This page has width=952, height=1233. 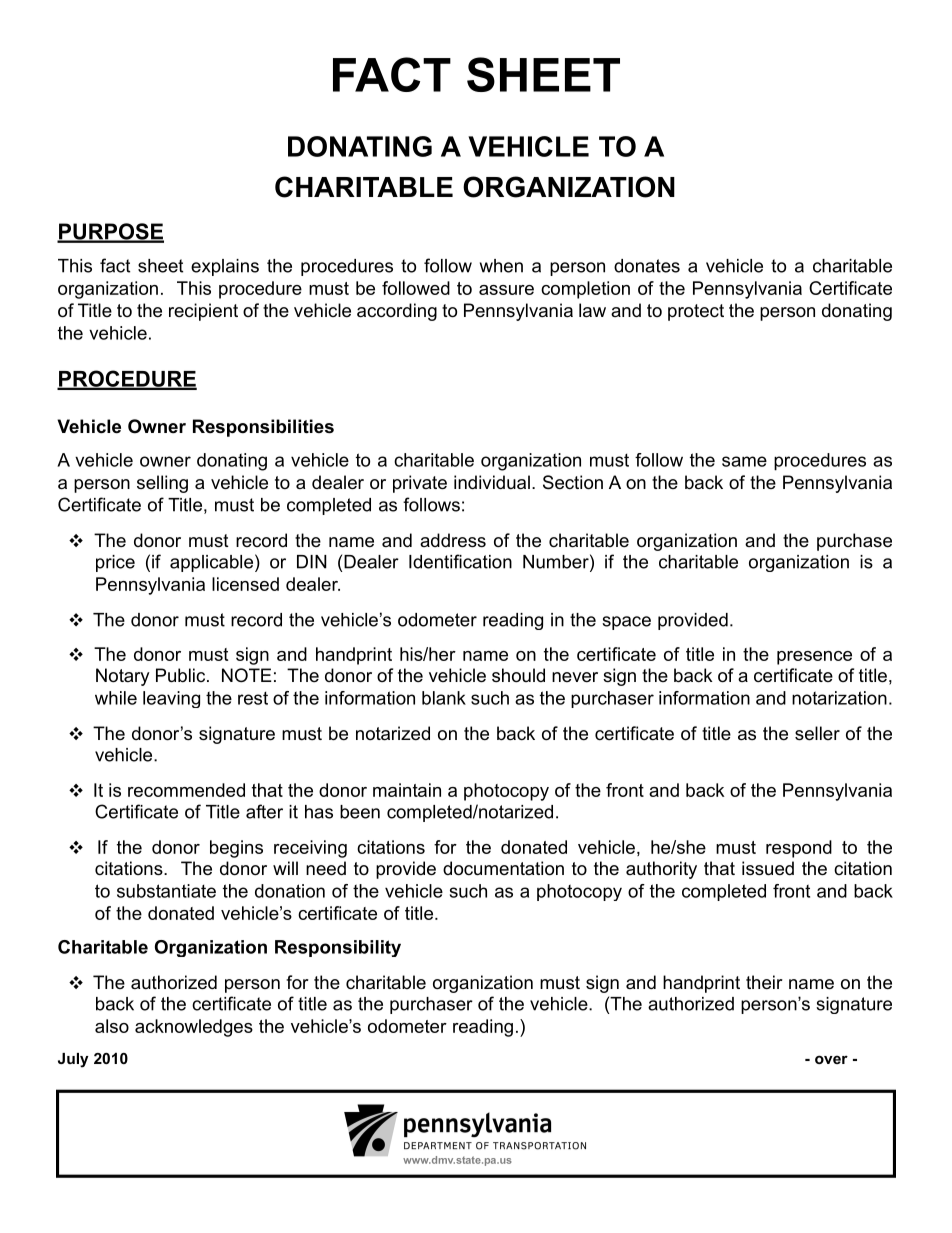 What do you see at coordinates (744, 461) in the page?
I see `same` at bounding box center [744, 461].
